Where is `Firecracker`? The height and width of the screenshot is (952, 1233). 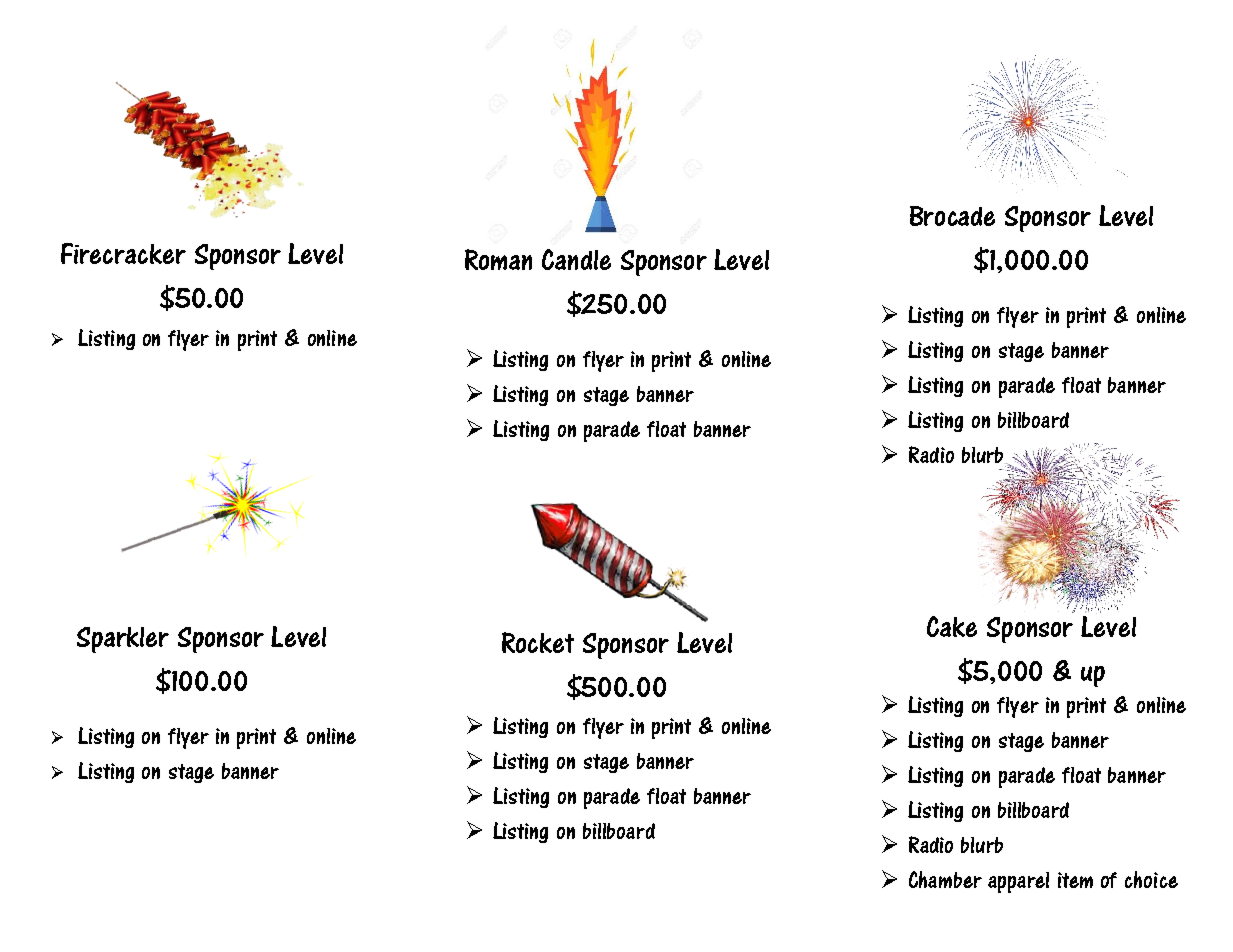 Firecracker is located at coordinates (123, 253).
